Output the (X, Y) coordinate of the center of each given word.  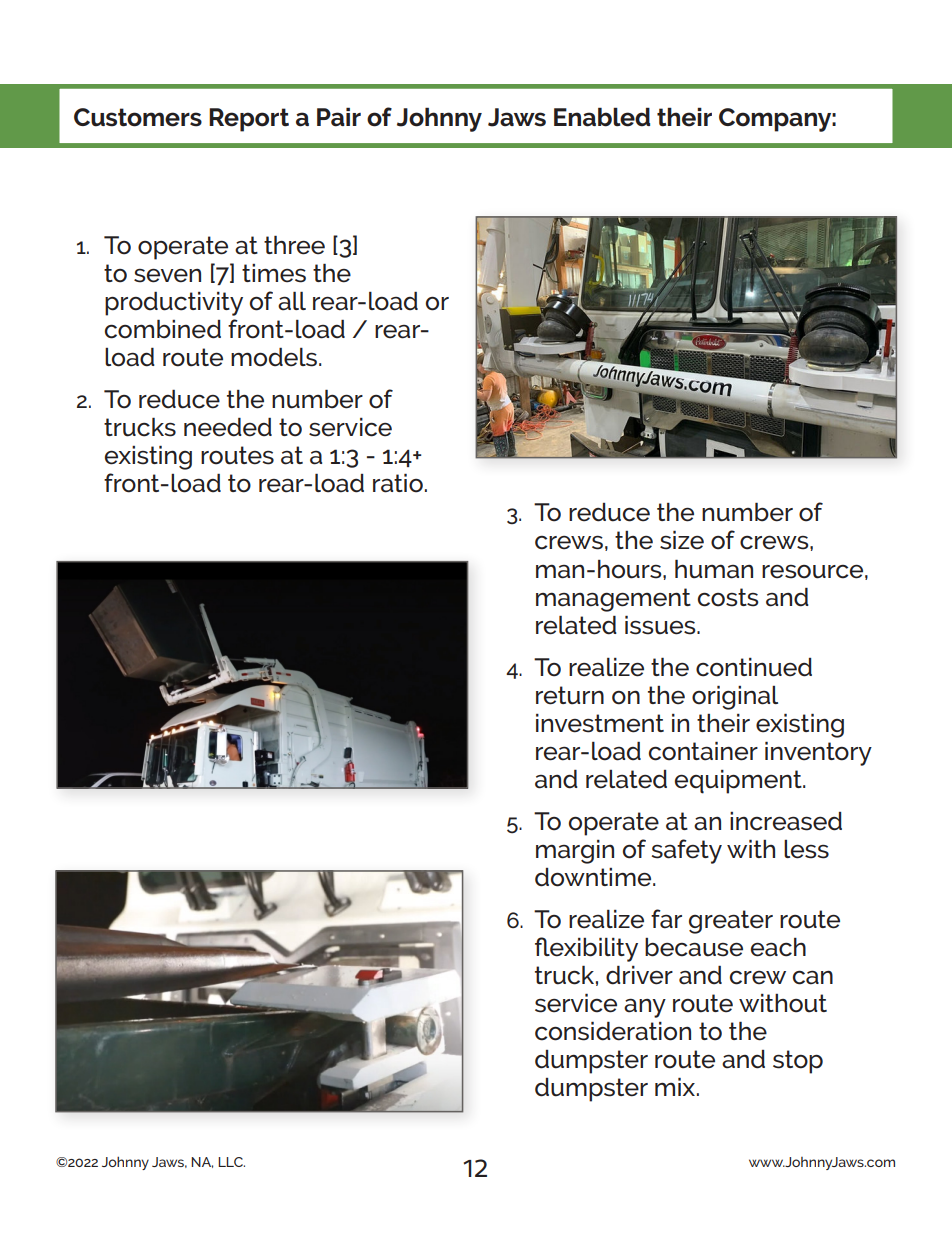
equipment (739, 782)
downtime (594, 877)
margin (575, 852)
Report (249, 120)
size (682, 540)
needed (228, 427)
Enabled (602, 117)
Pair (339, 117)
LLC (231, 1162)
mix (676, 1086)
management (613, 600)
